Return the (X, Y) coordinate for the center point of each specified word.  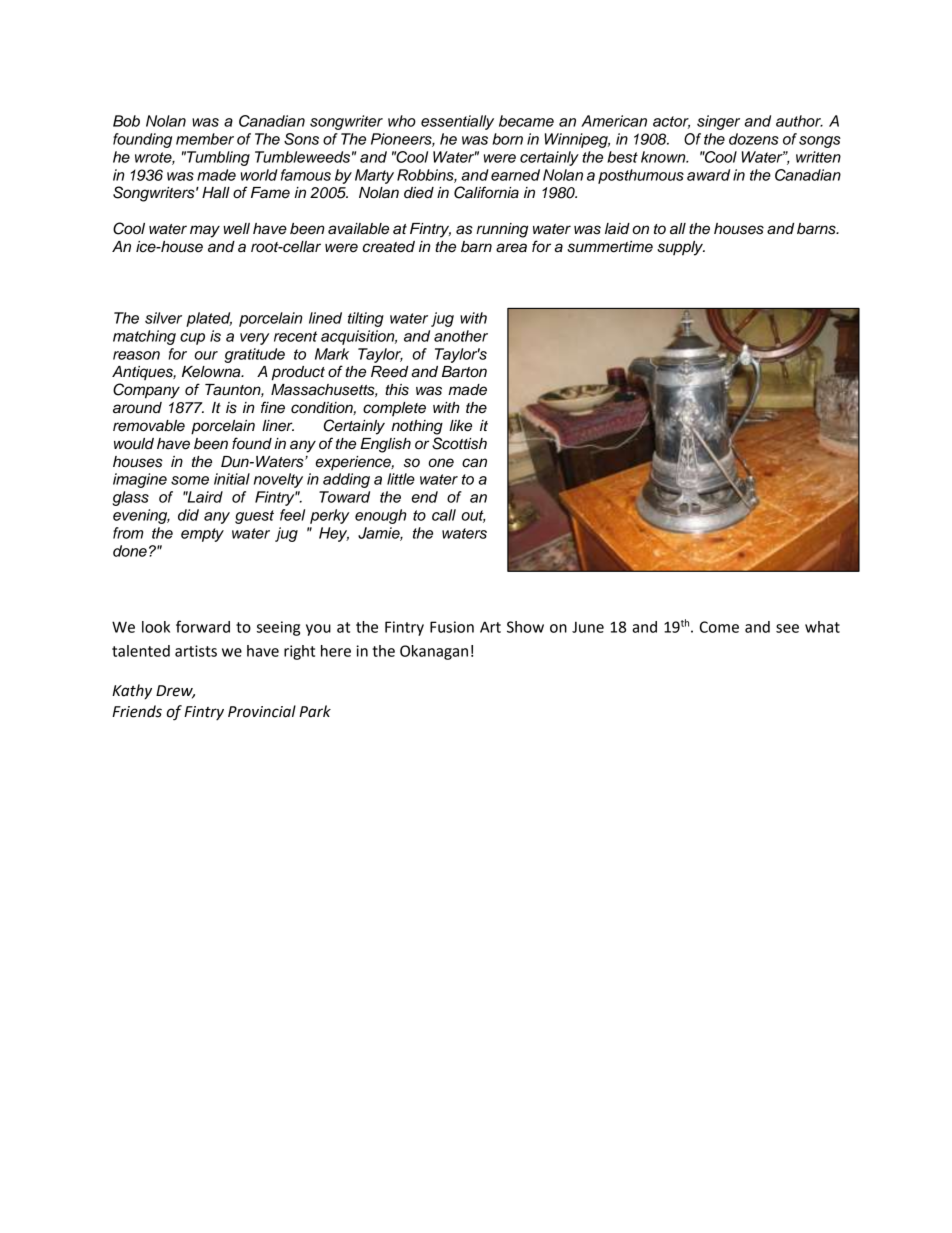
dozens (754, 139)
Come (719, 627)
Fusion (452, 627)
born (507, 139)
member (205, 139)
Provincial (262, 711)
